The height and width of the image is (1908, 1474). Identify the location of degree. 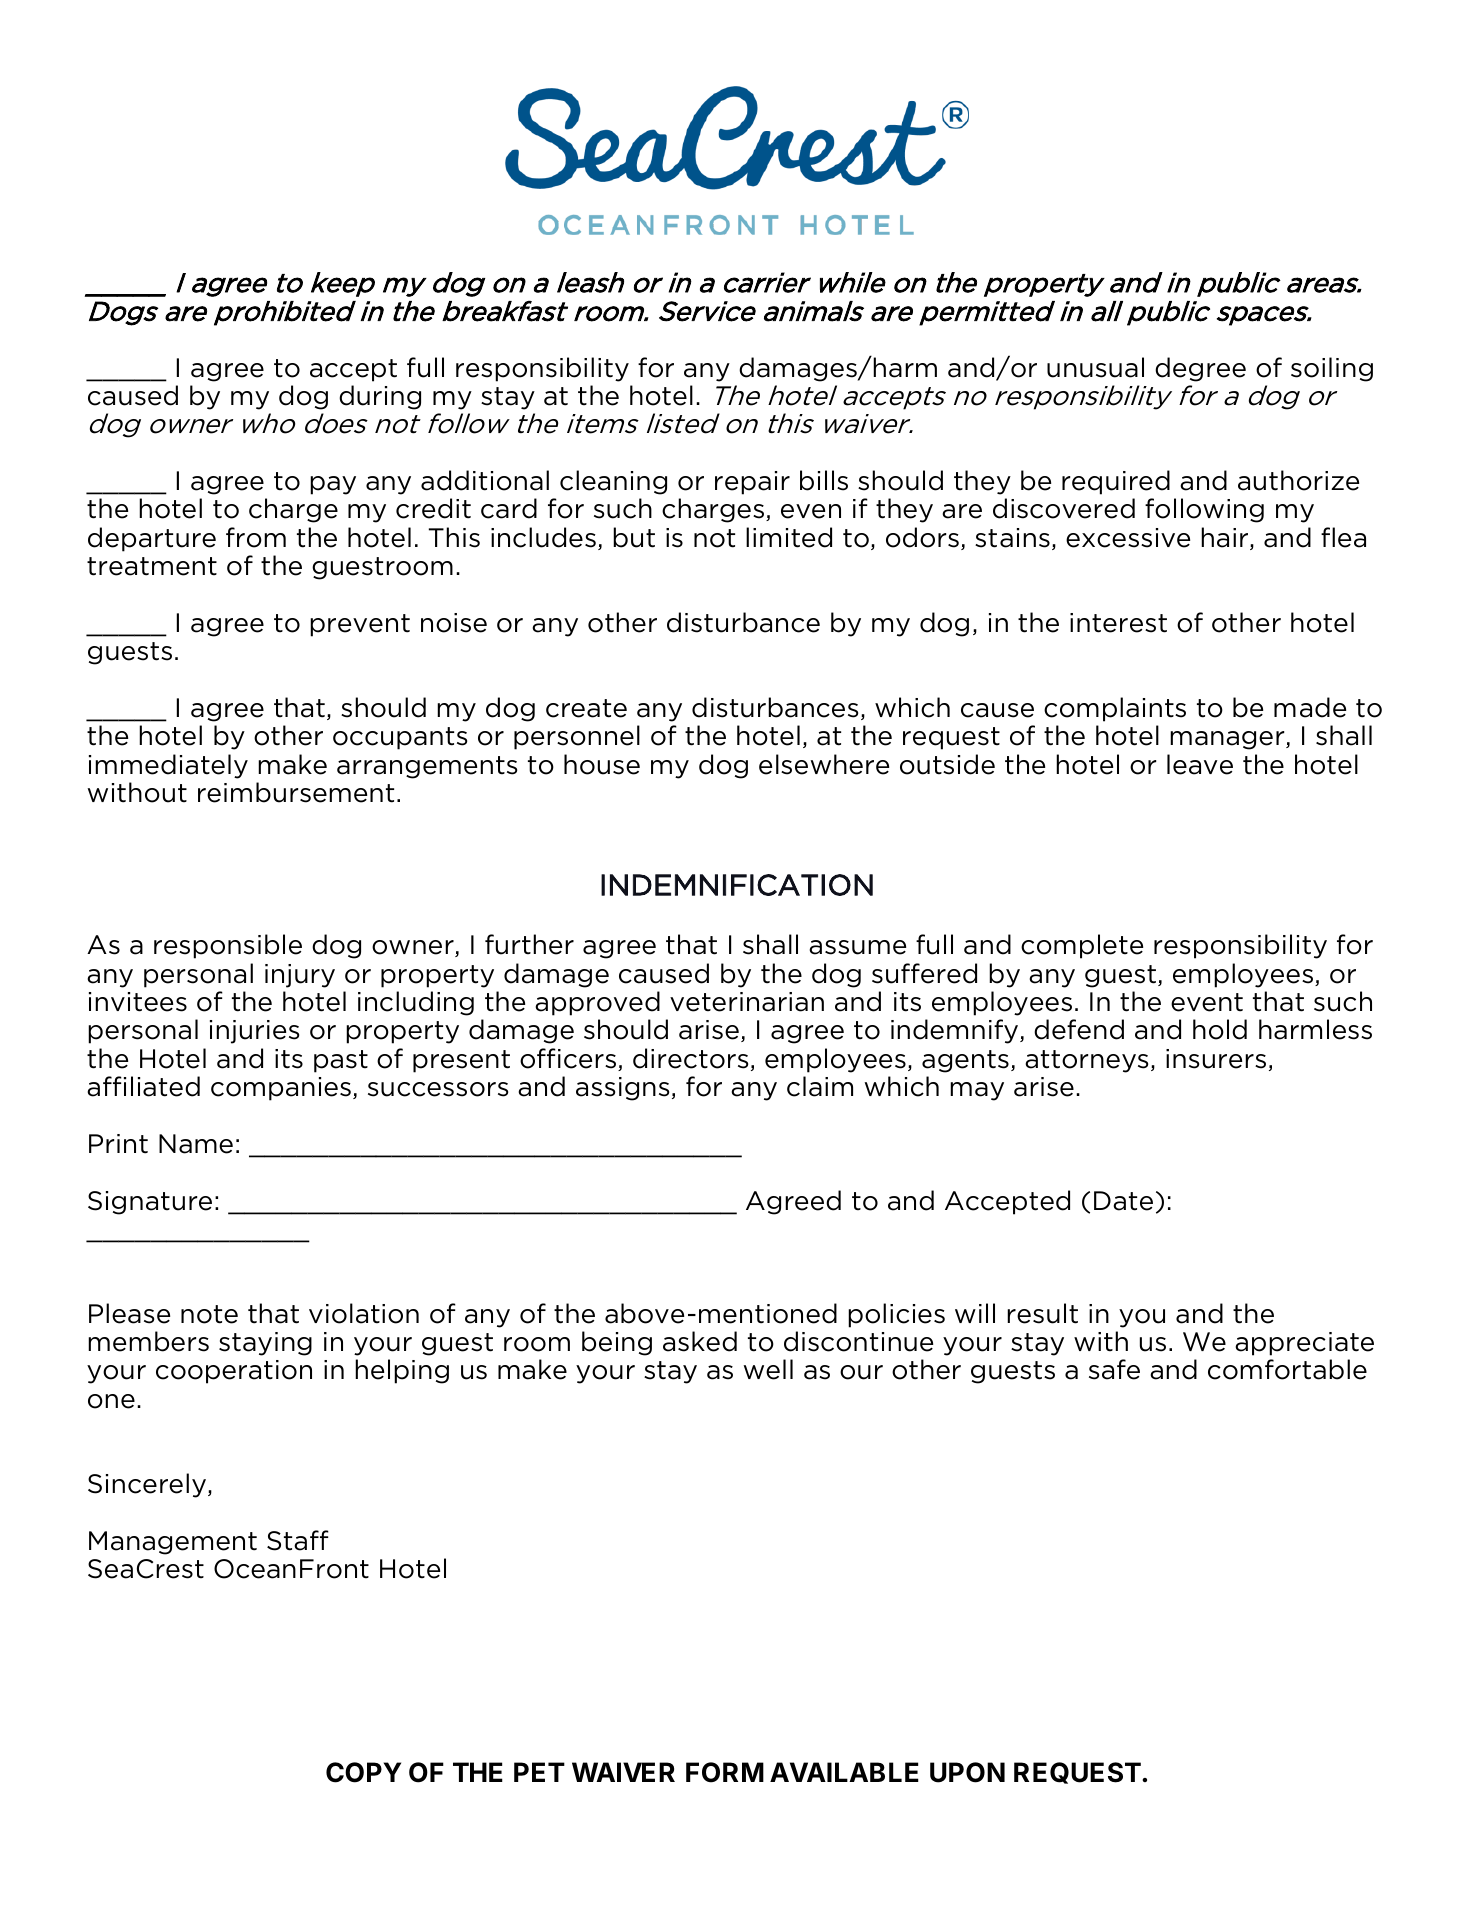
(1200, 369).
